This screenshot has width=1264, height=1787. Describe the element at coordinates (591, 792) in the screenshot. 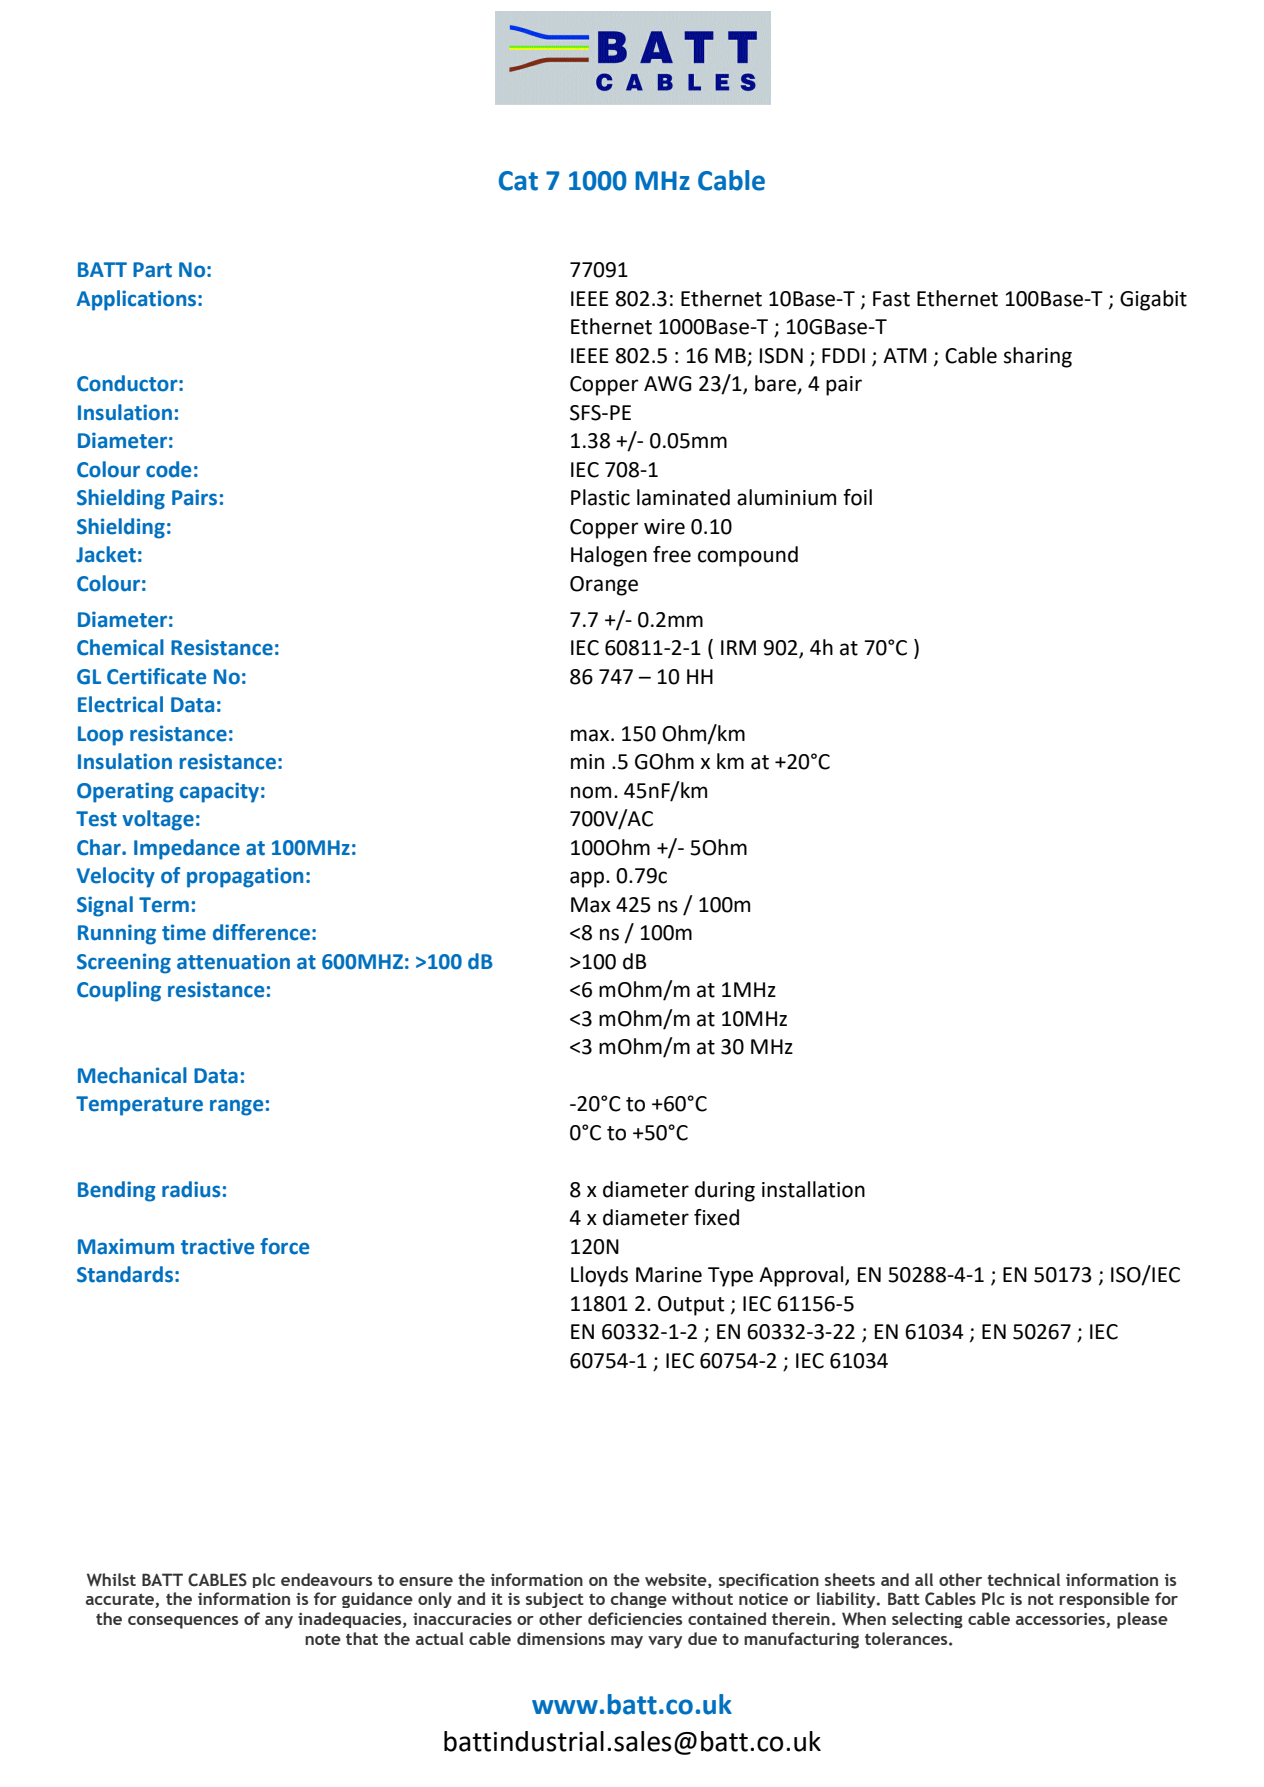

I see `nom` at that location.
